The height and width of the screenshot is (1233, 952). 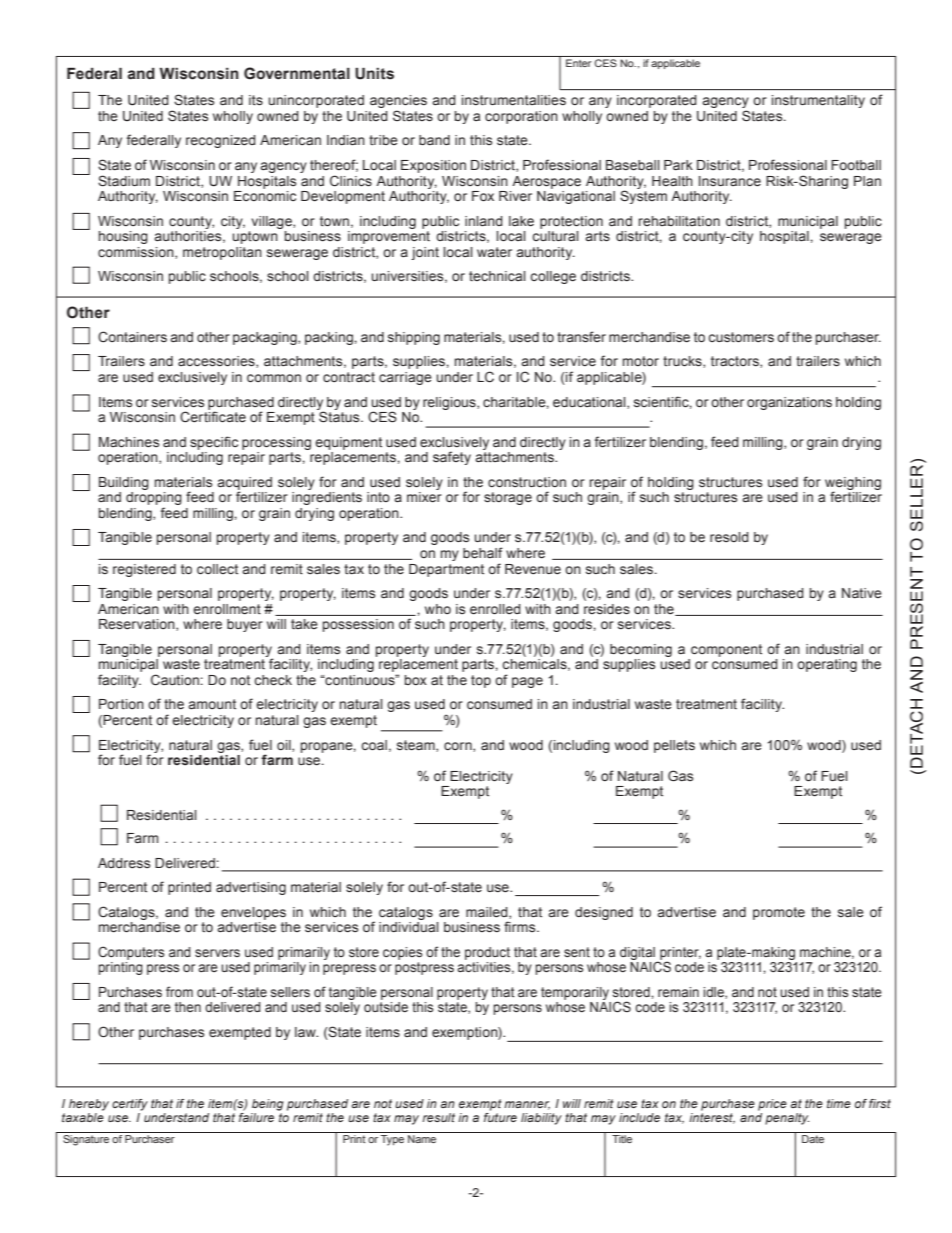 I want to click on Native, so click(x=862, y=593).
